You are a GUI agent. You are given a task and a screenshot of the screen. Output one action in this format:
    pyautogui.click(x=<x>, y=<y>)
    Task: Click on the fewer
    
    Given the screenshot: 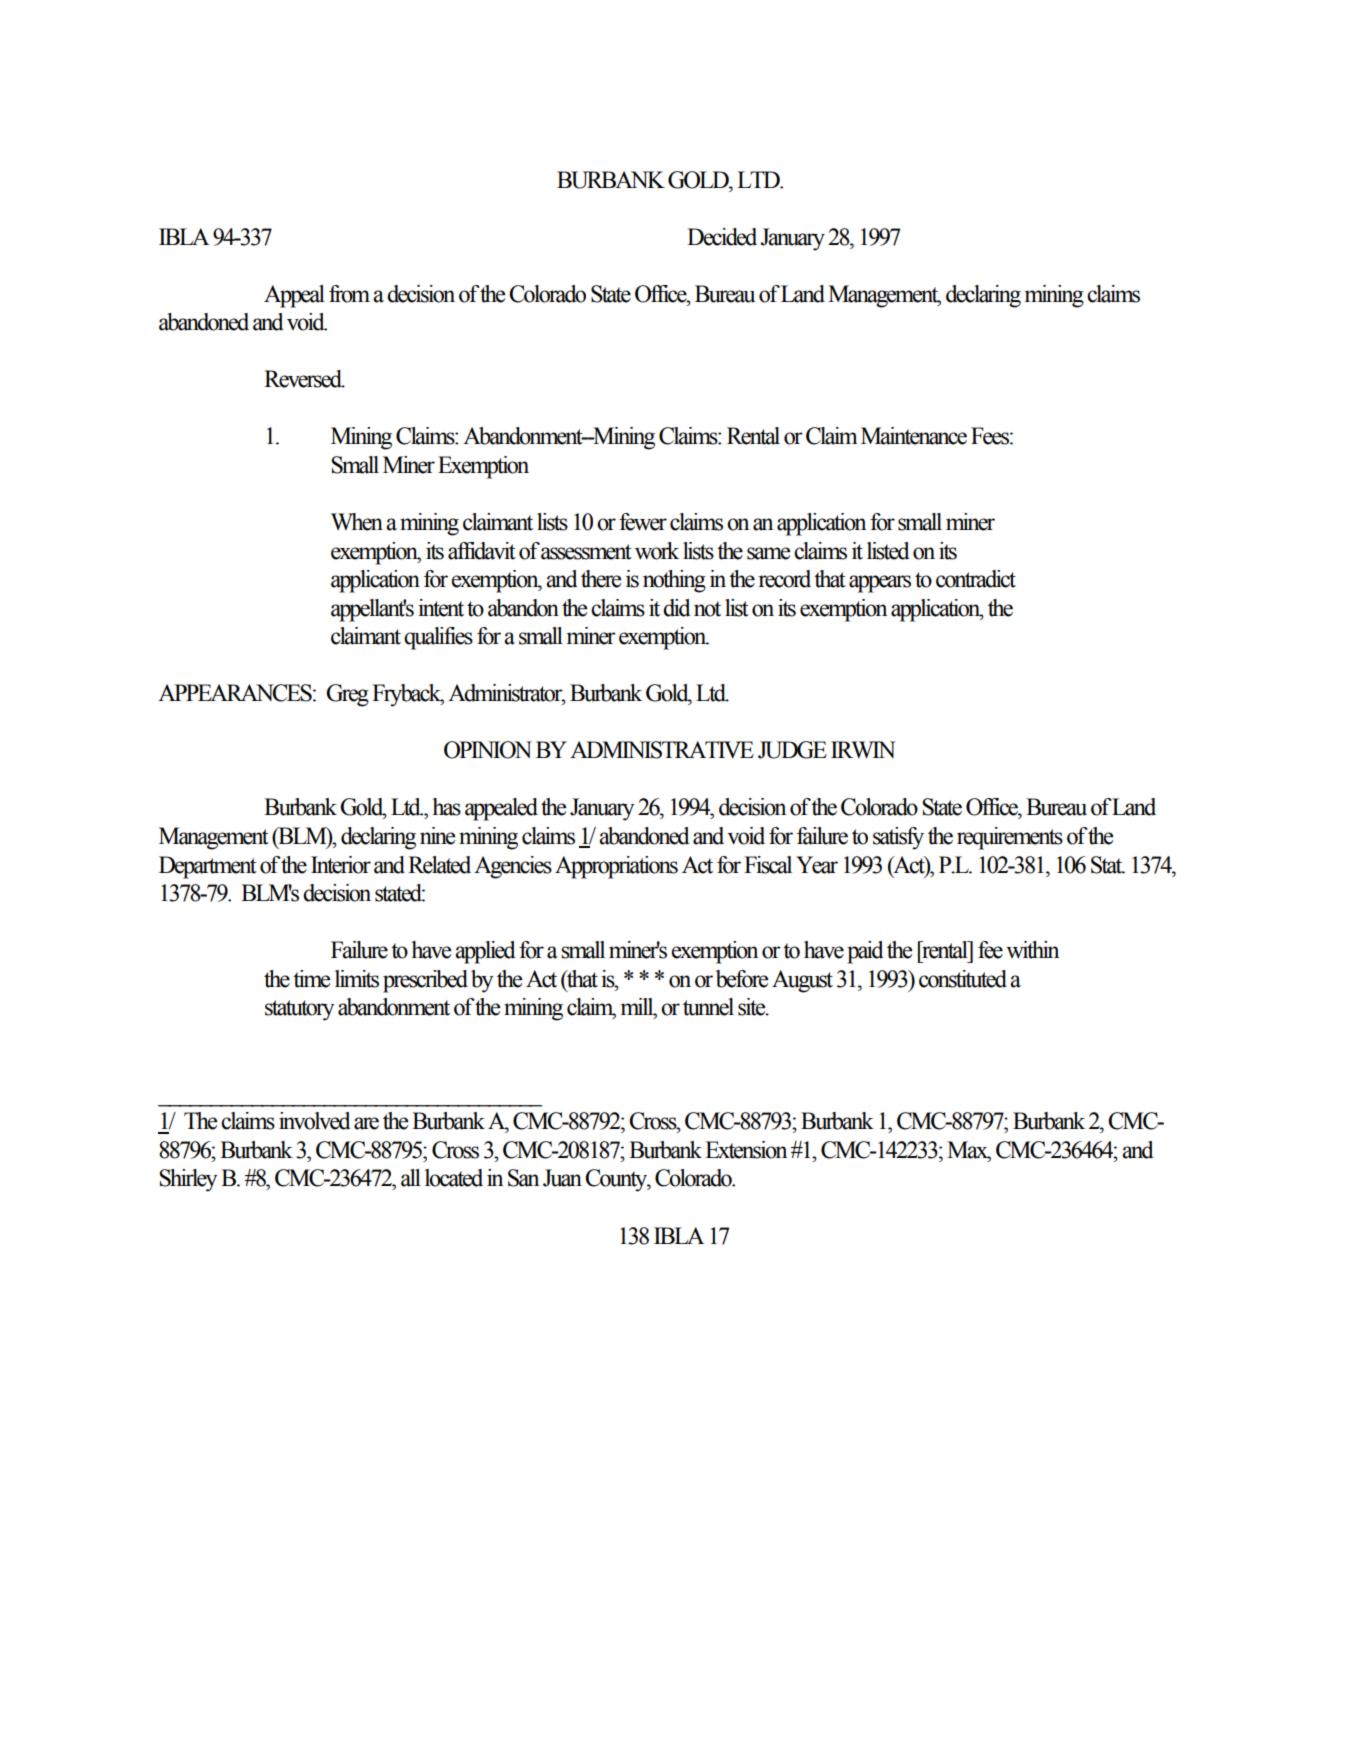 What is the action you would take?
    pyautogui.click(x=643, y=522)
